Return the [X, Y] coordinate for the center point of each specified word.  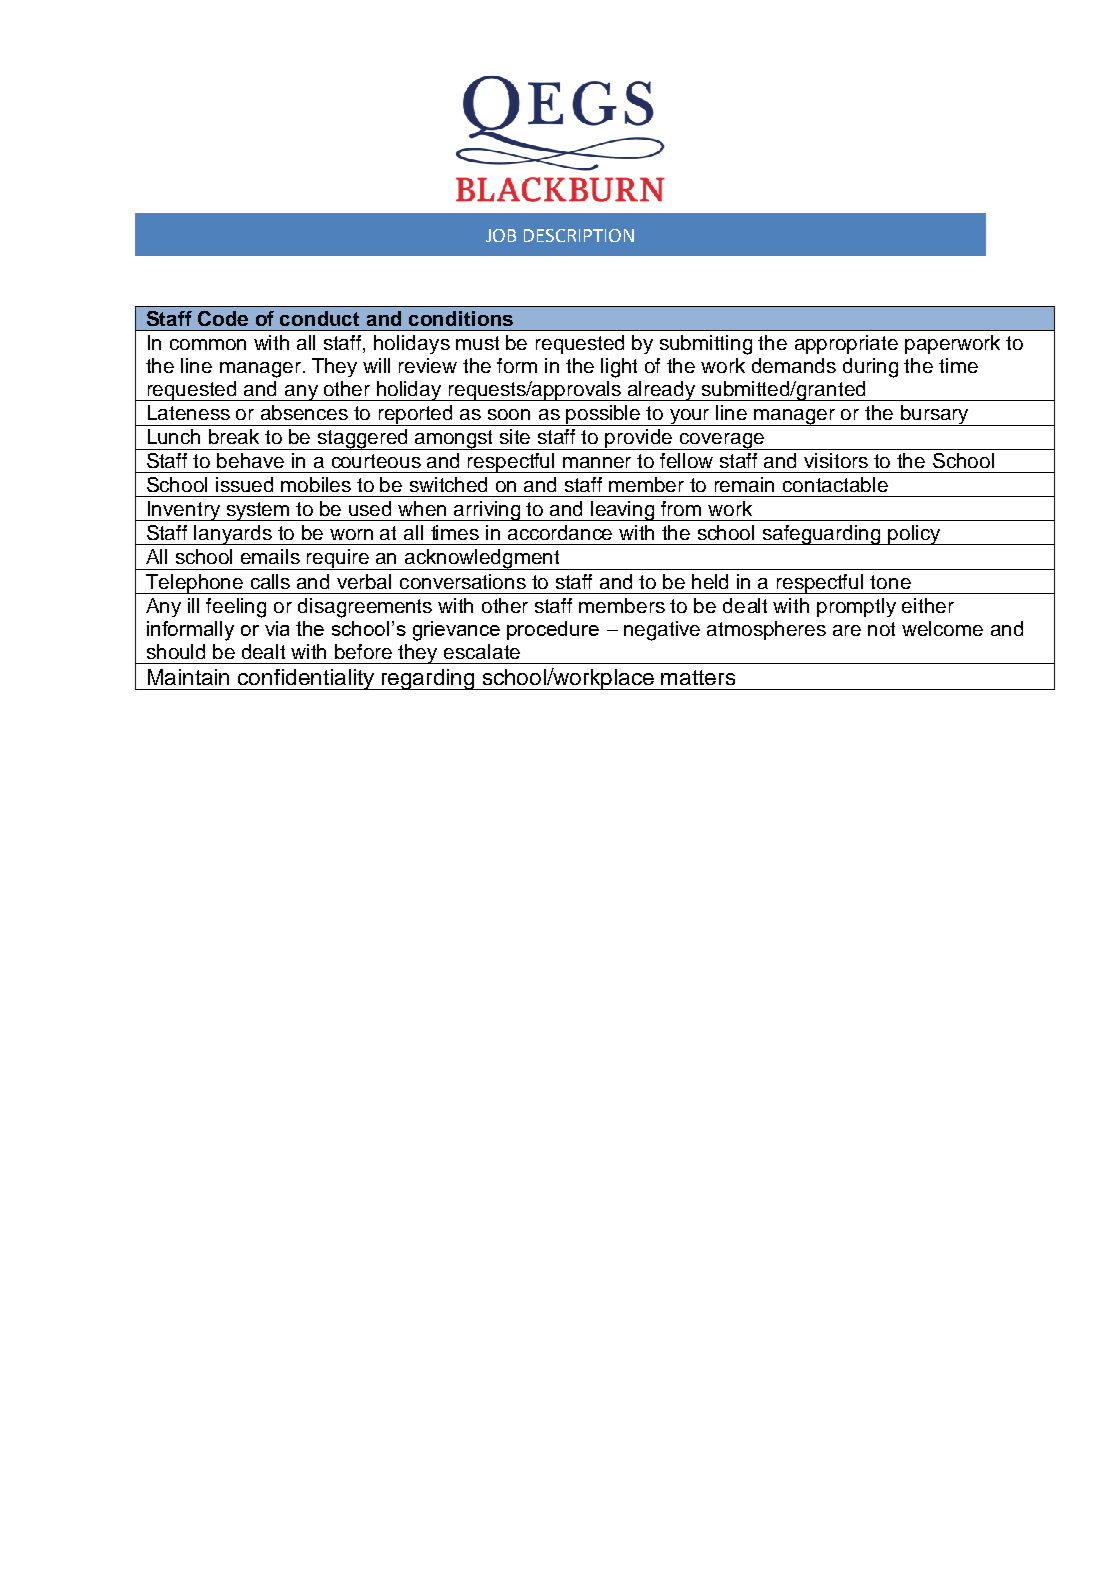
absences [304, 412]
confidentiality [306, 679]
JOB [501, 235]
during [870, 368]
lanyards [234, 535]
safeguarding [822, 535]
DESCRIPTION [579, 235]
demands [794, 365]
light [619, 368]
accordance [560, 532]
